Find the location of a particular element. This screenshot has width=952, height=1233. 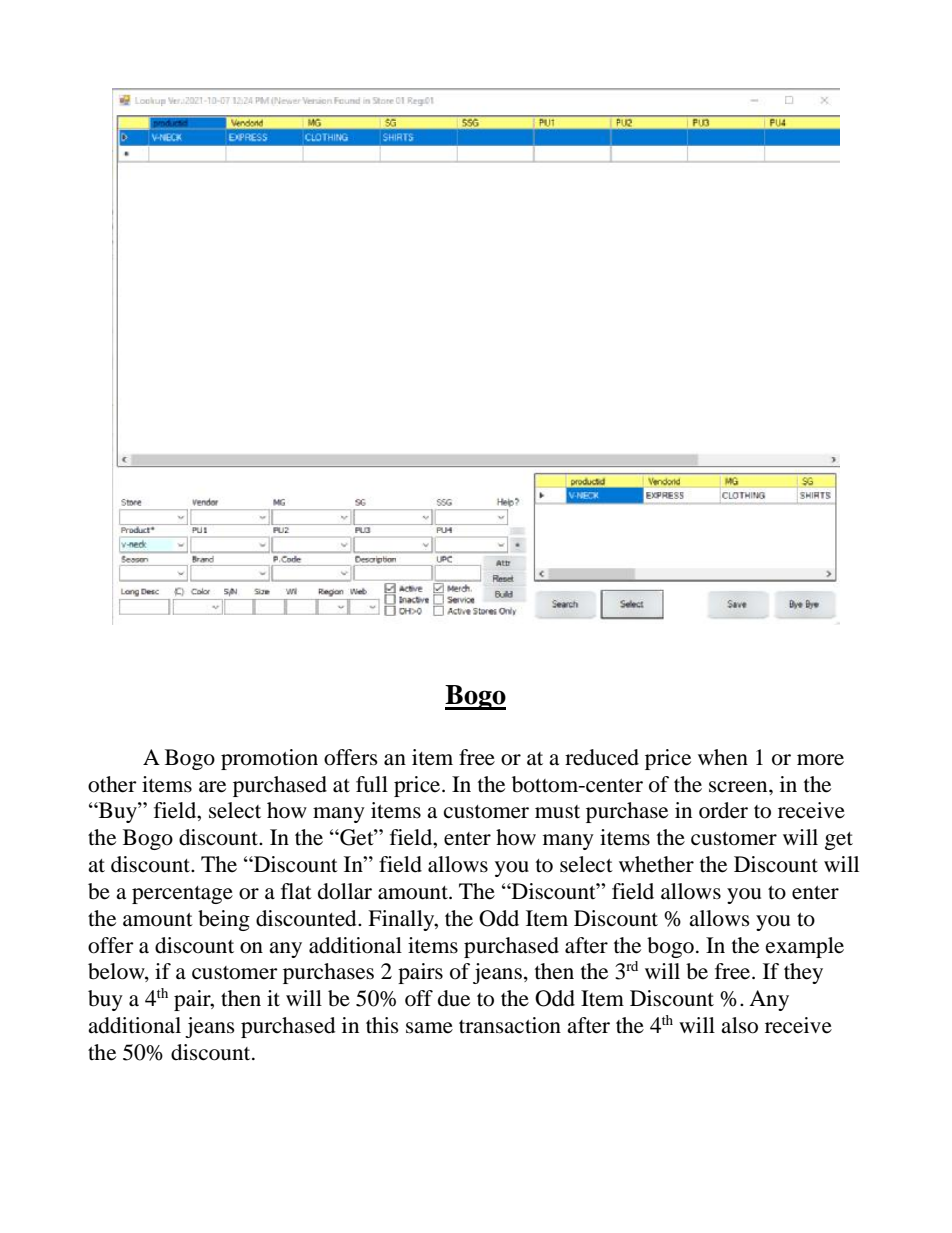

percentage is located at coordinates (182, 895).
